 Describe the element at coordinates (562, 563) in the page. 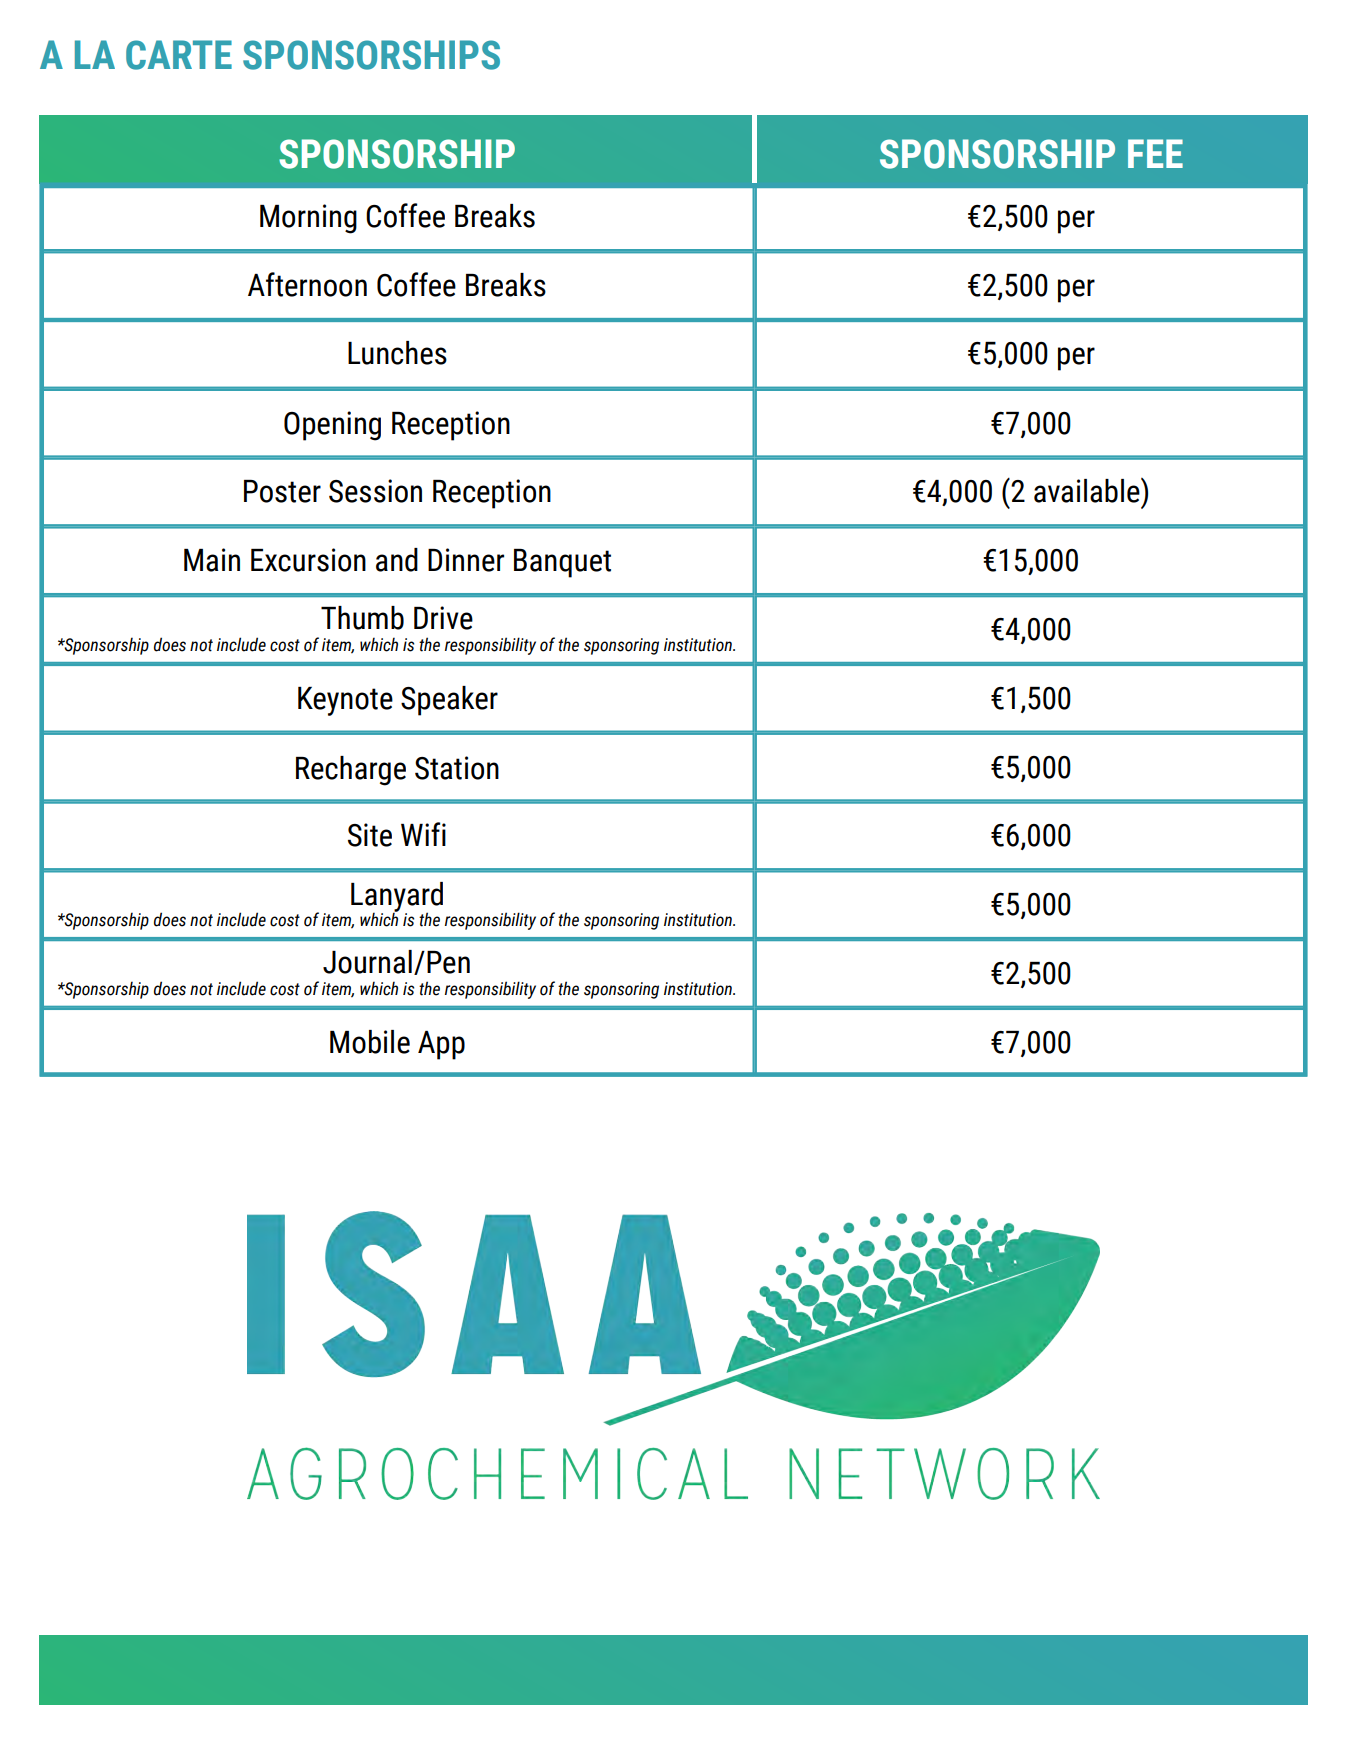

I see `Banquet` at that location.
